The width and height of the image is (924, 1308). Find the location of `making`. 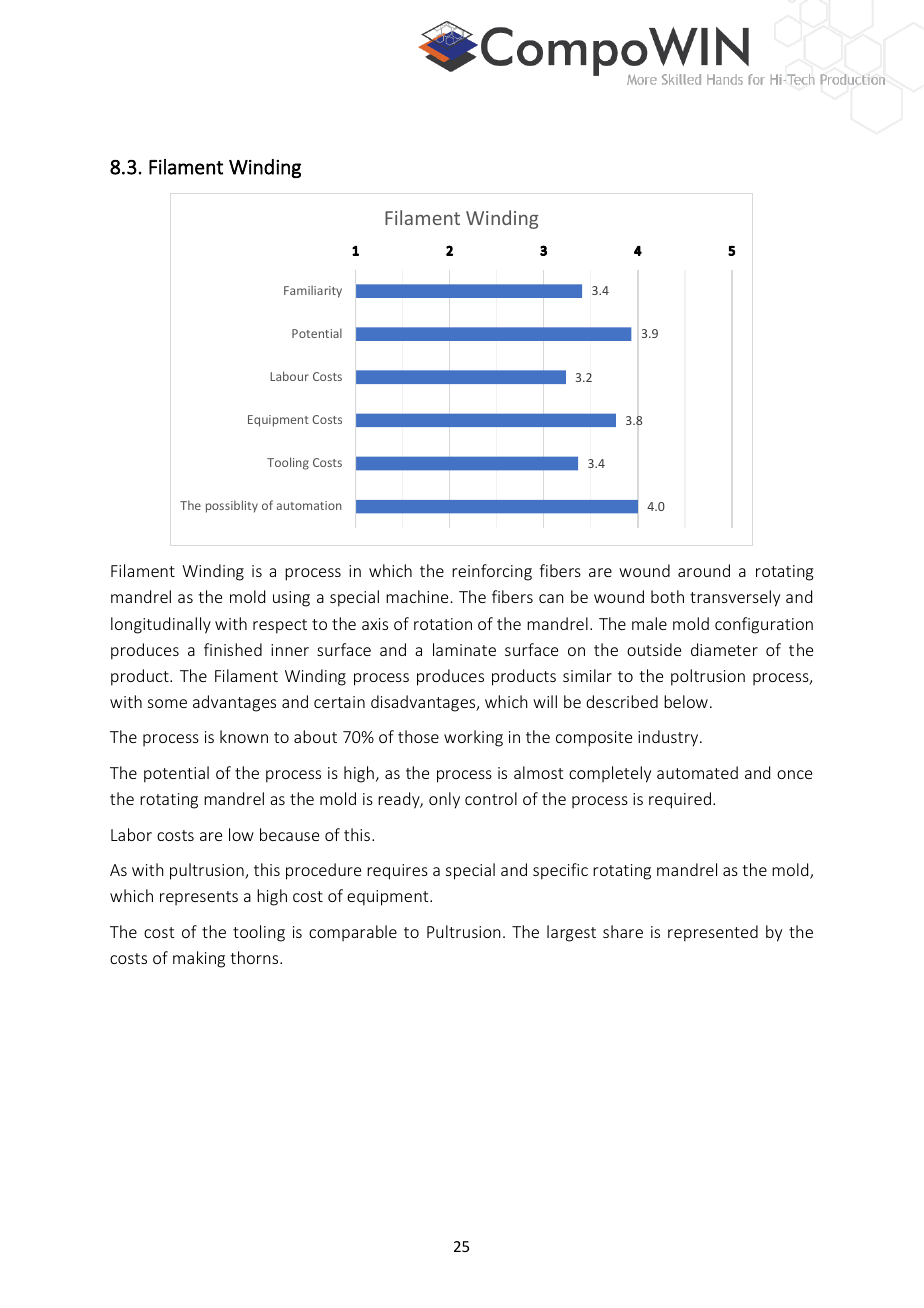

making is located at coordinates (199, 959).
